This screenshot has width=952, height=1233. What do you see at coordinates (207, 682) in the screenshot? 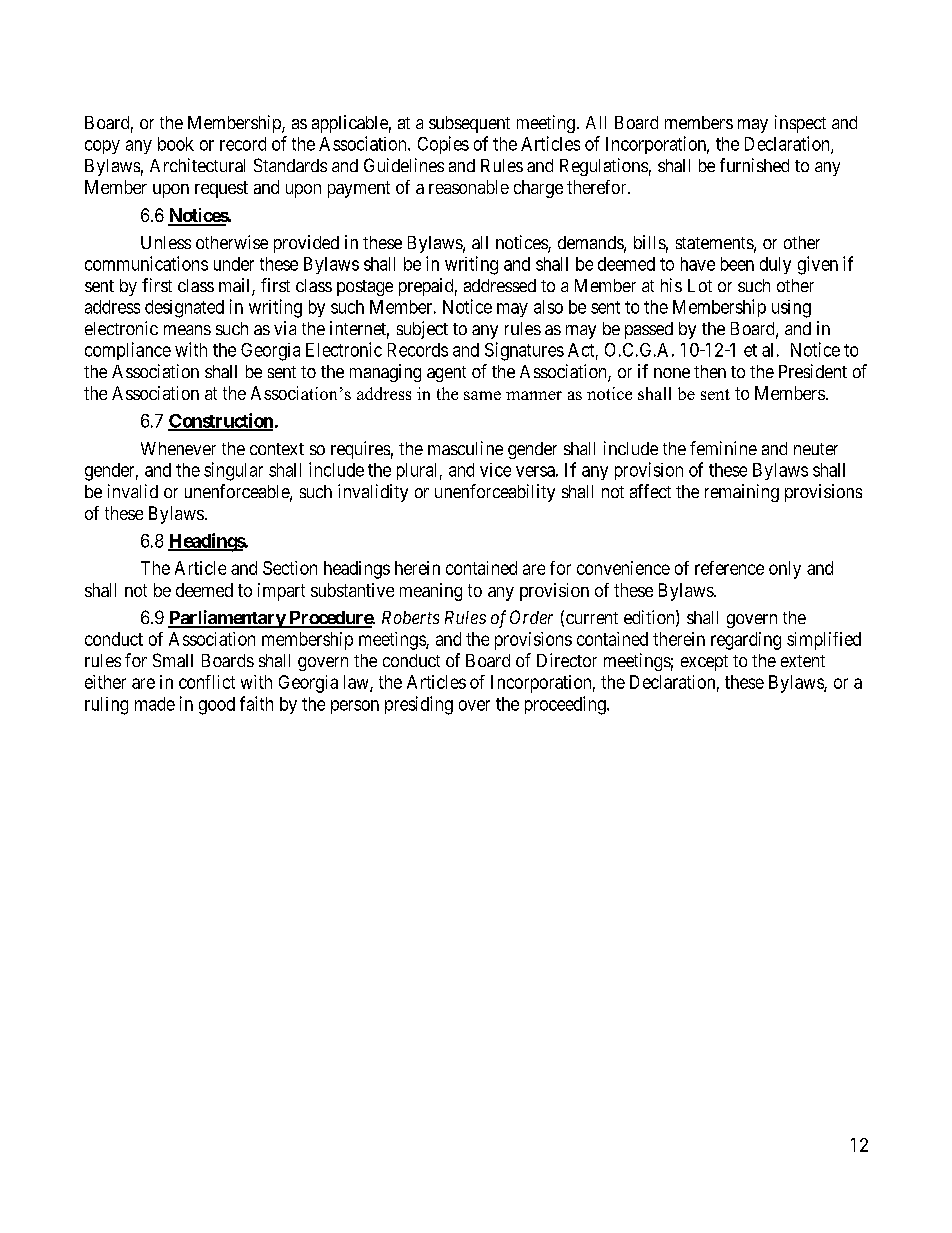
I see `conflict` at bounding box center [207, 682].
